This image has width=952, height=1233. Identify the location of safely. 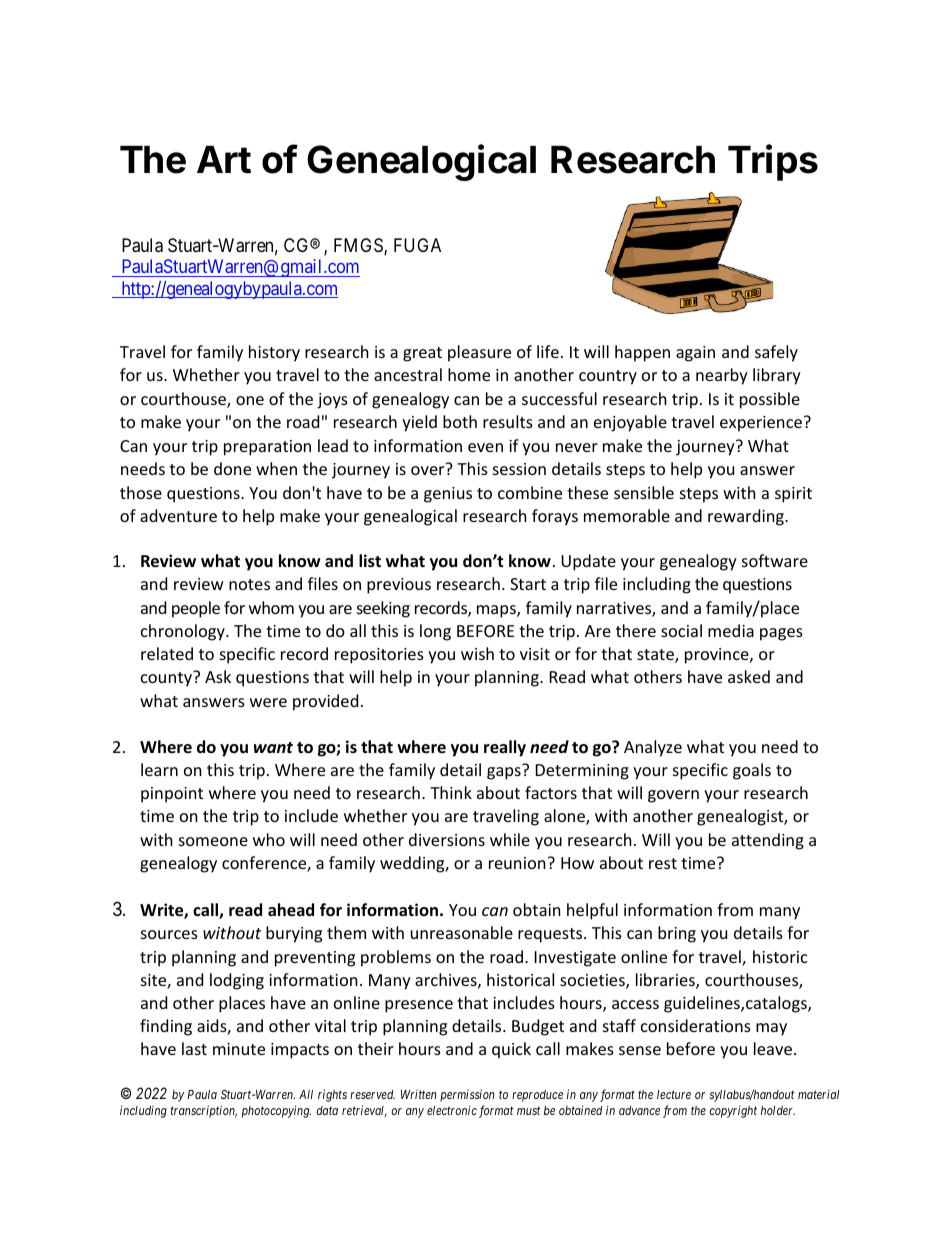
(776, 353).
